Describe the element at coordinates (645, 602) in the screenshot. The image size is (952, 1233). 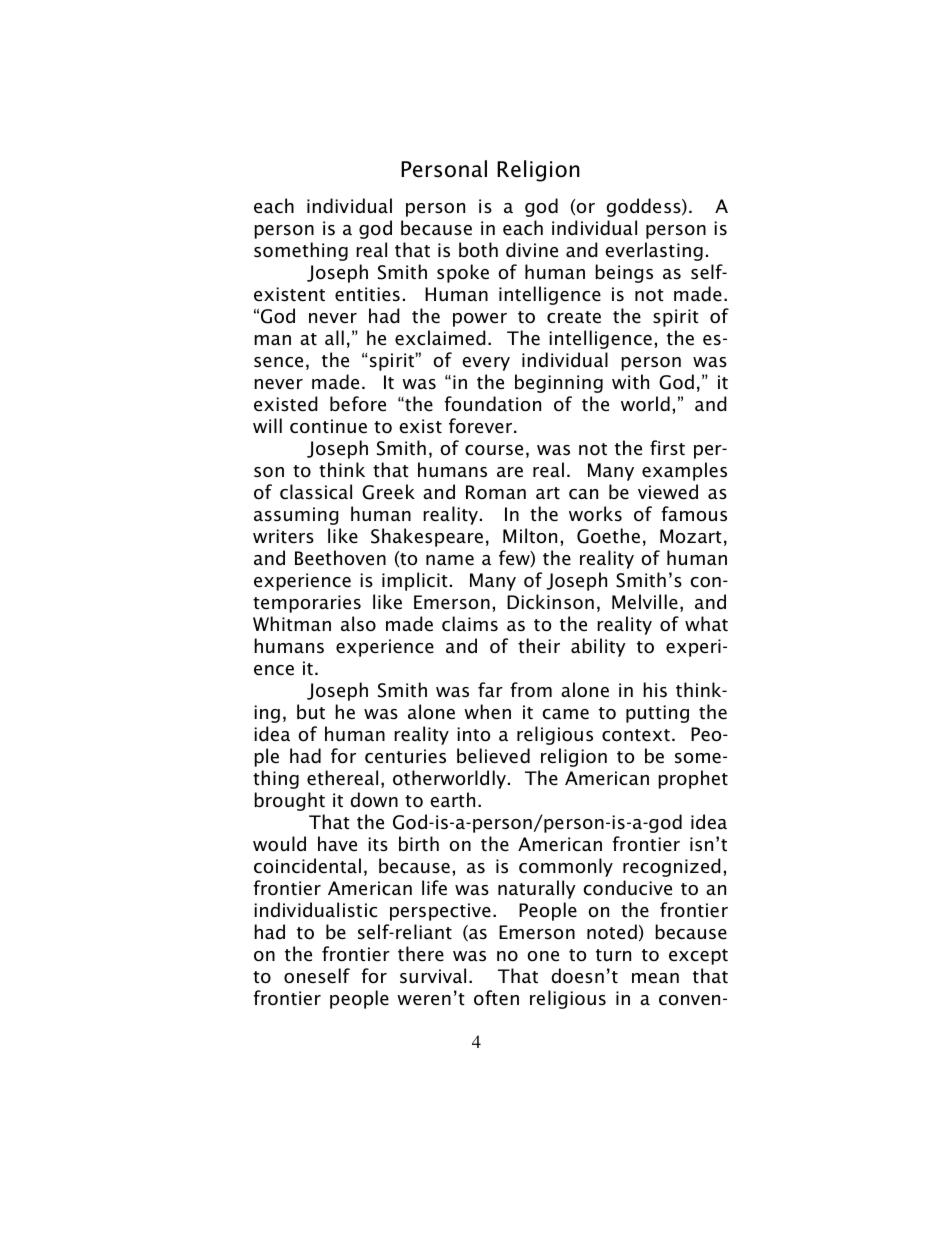
I see `Melville` at that location.
